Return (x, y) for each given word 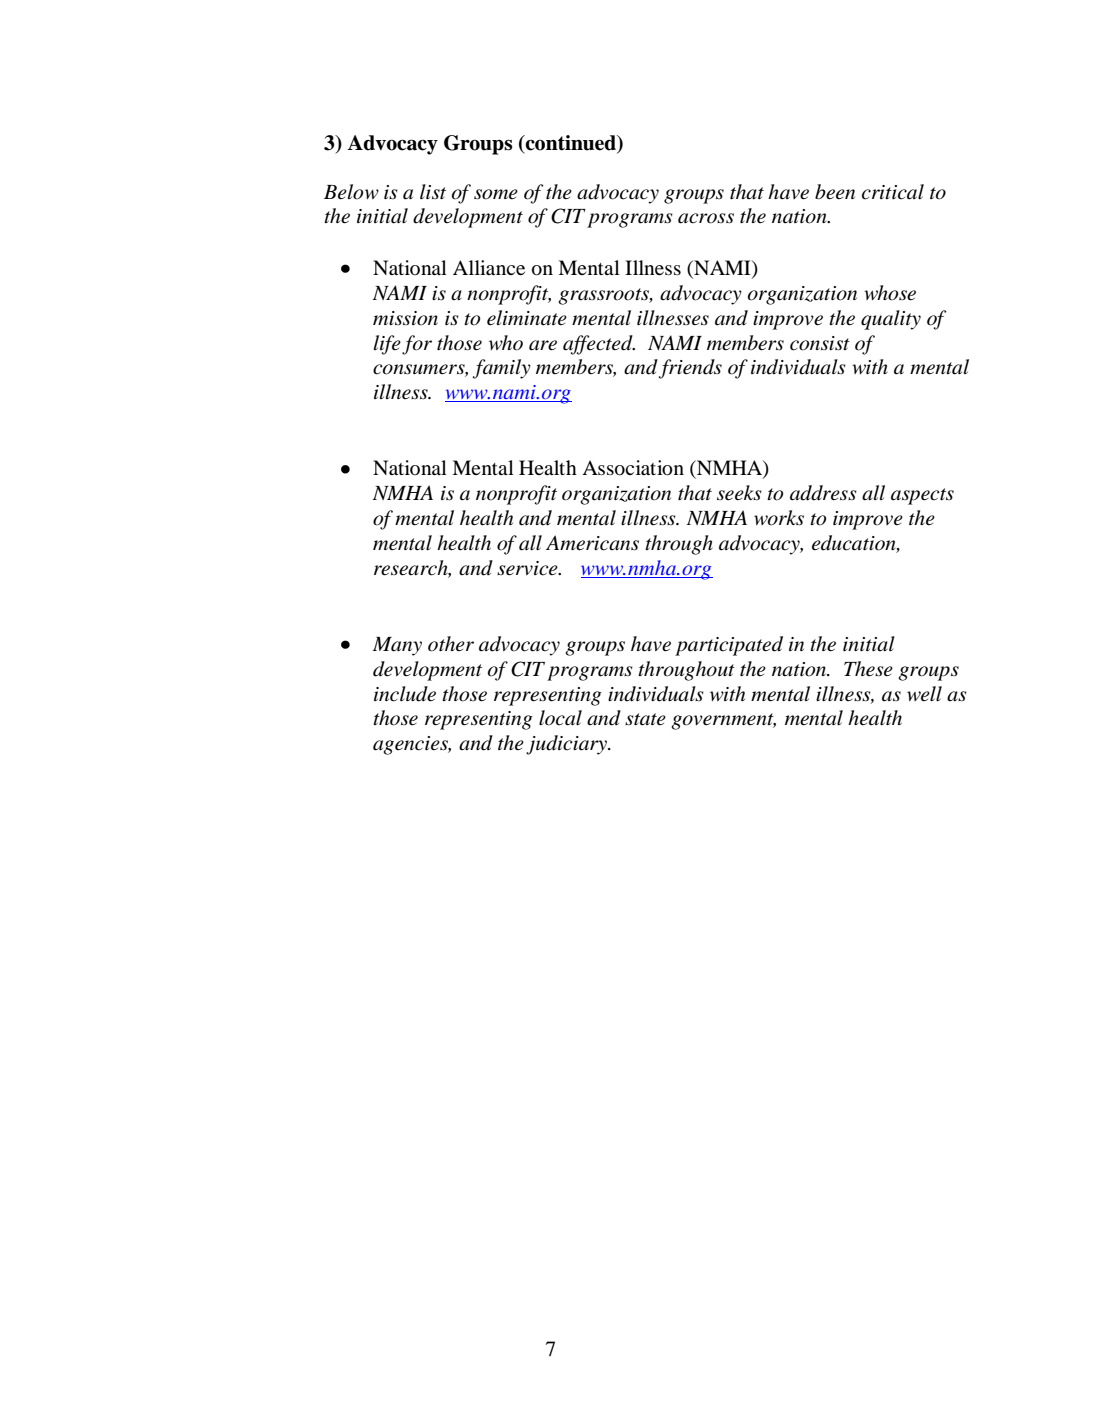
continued (571, 143)
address (823, 493)
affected (599, 345)
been (835, 192)
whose (890, 293)
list (433, 191)
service (528, 568)
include (405, 694)
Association (633, 468)
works (779, 518)
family (502, 369)
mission (405, 318)
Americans (592, 543)
